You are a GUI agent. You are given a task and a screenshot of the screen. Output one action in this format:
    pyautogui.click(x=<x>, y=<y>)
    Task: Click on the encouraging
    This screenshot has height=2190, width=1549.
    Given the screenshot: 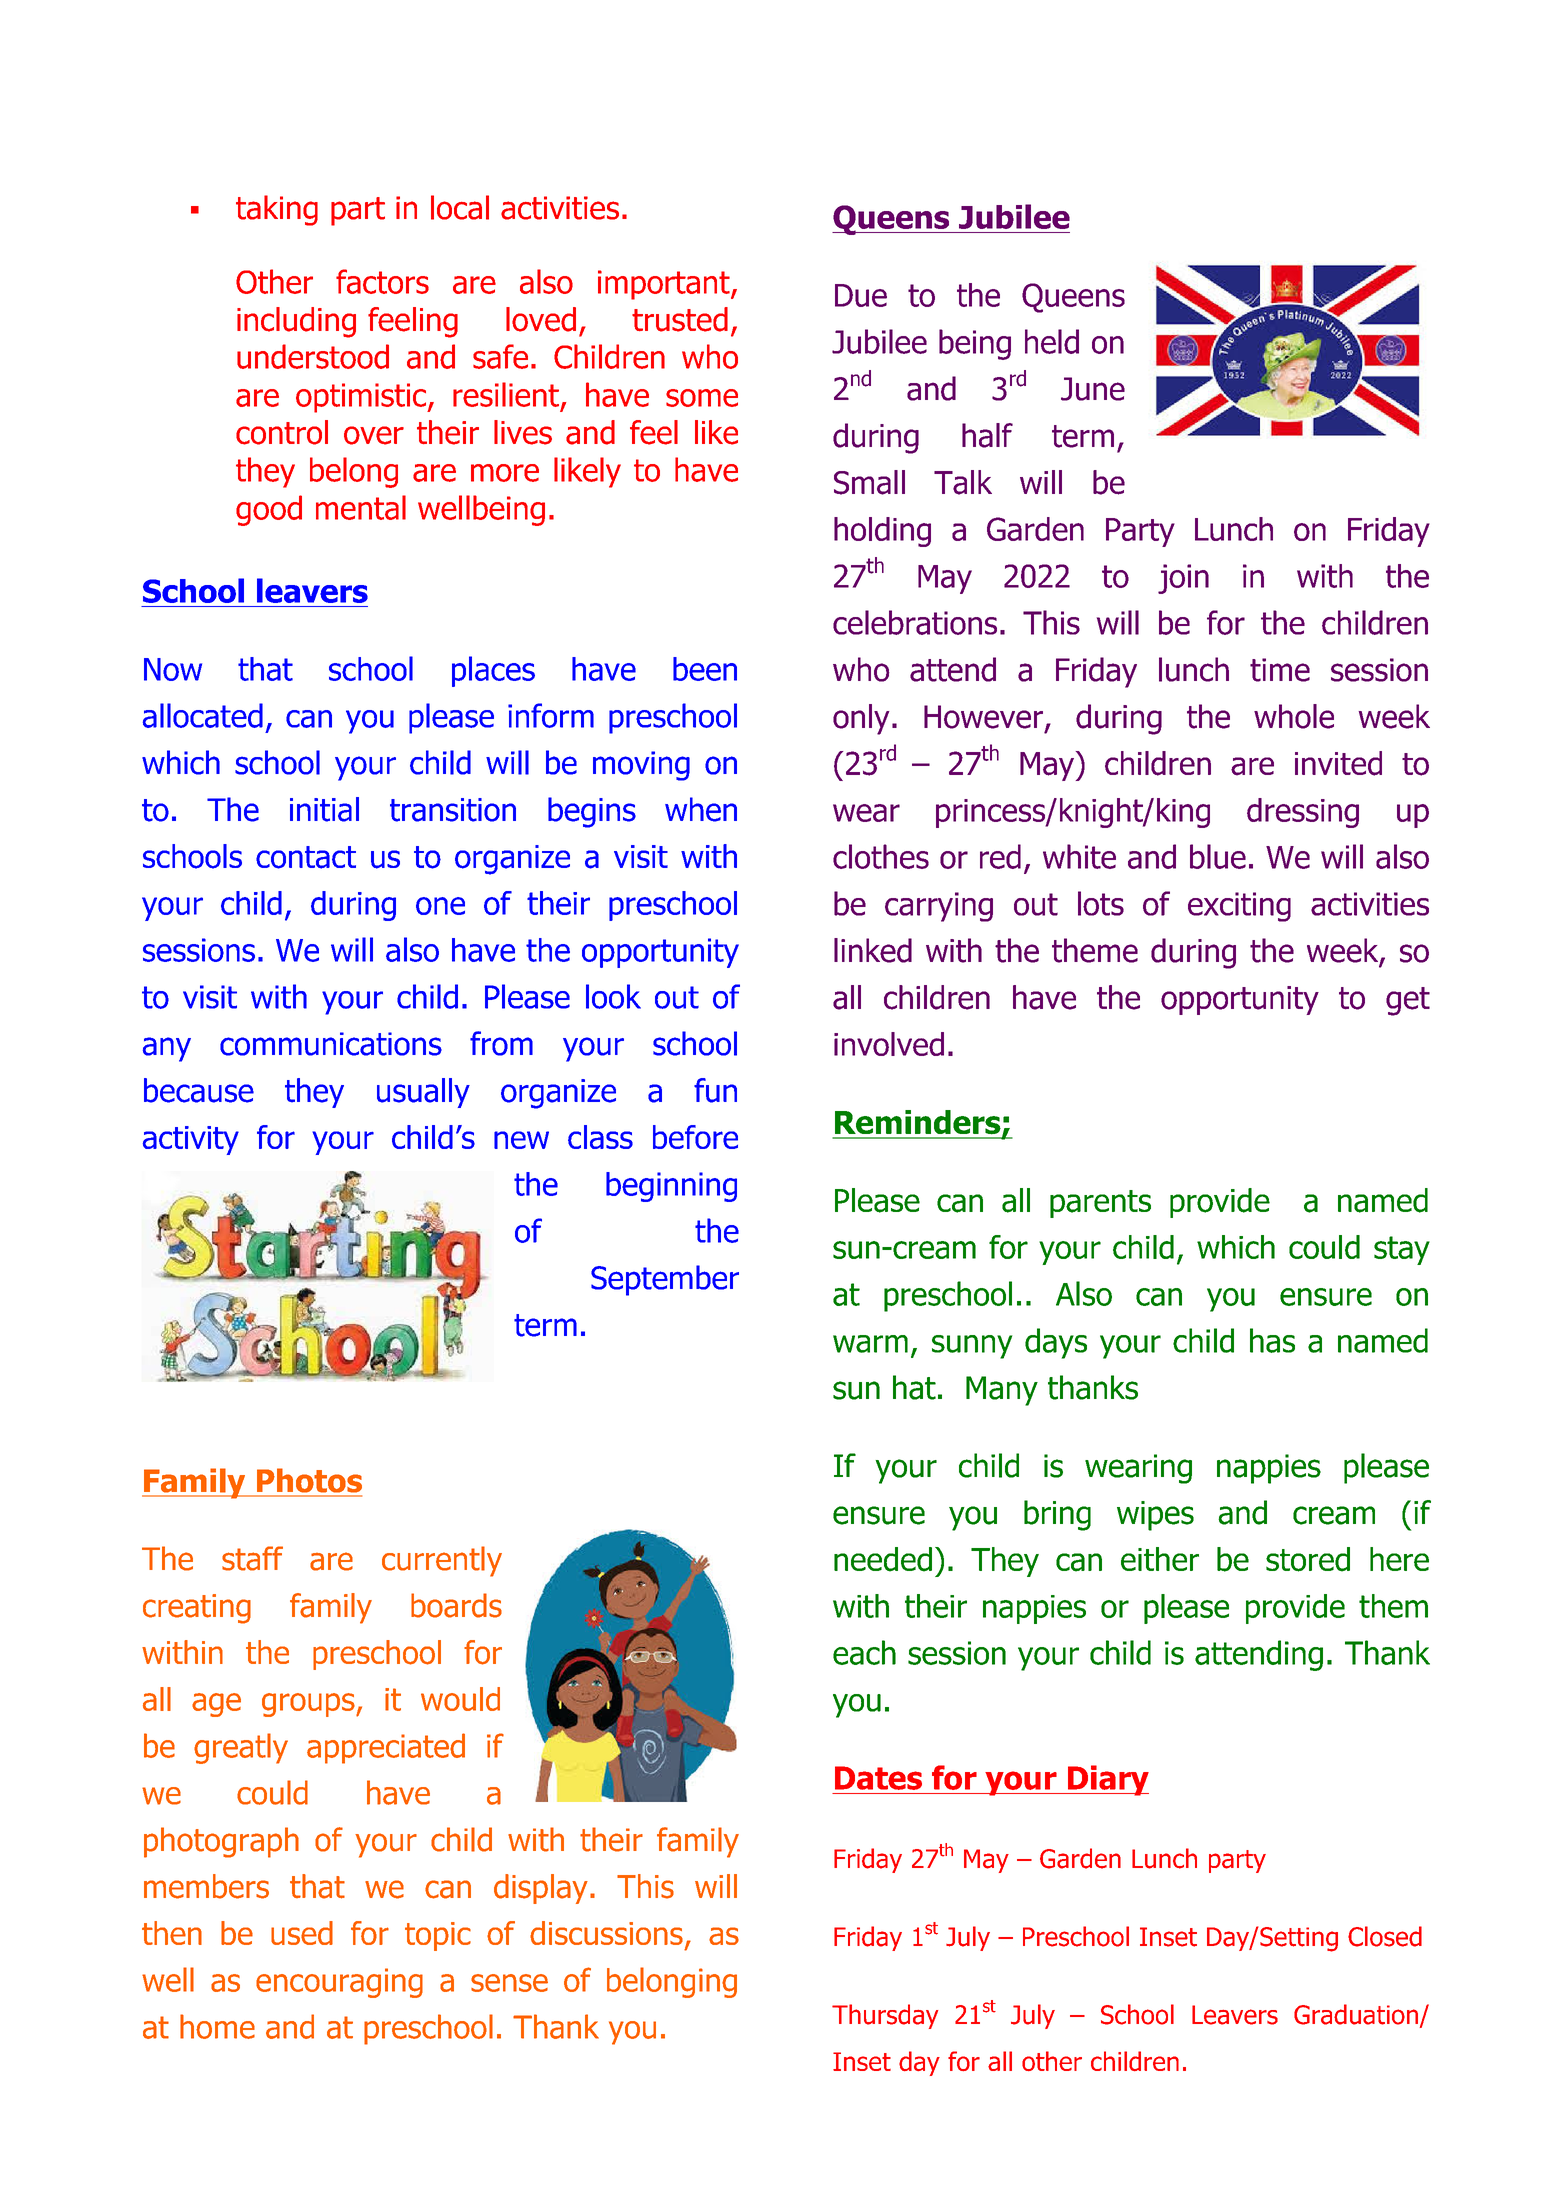 What is the action you would take?
    pyautogui.click(x=339, y=1983)
